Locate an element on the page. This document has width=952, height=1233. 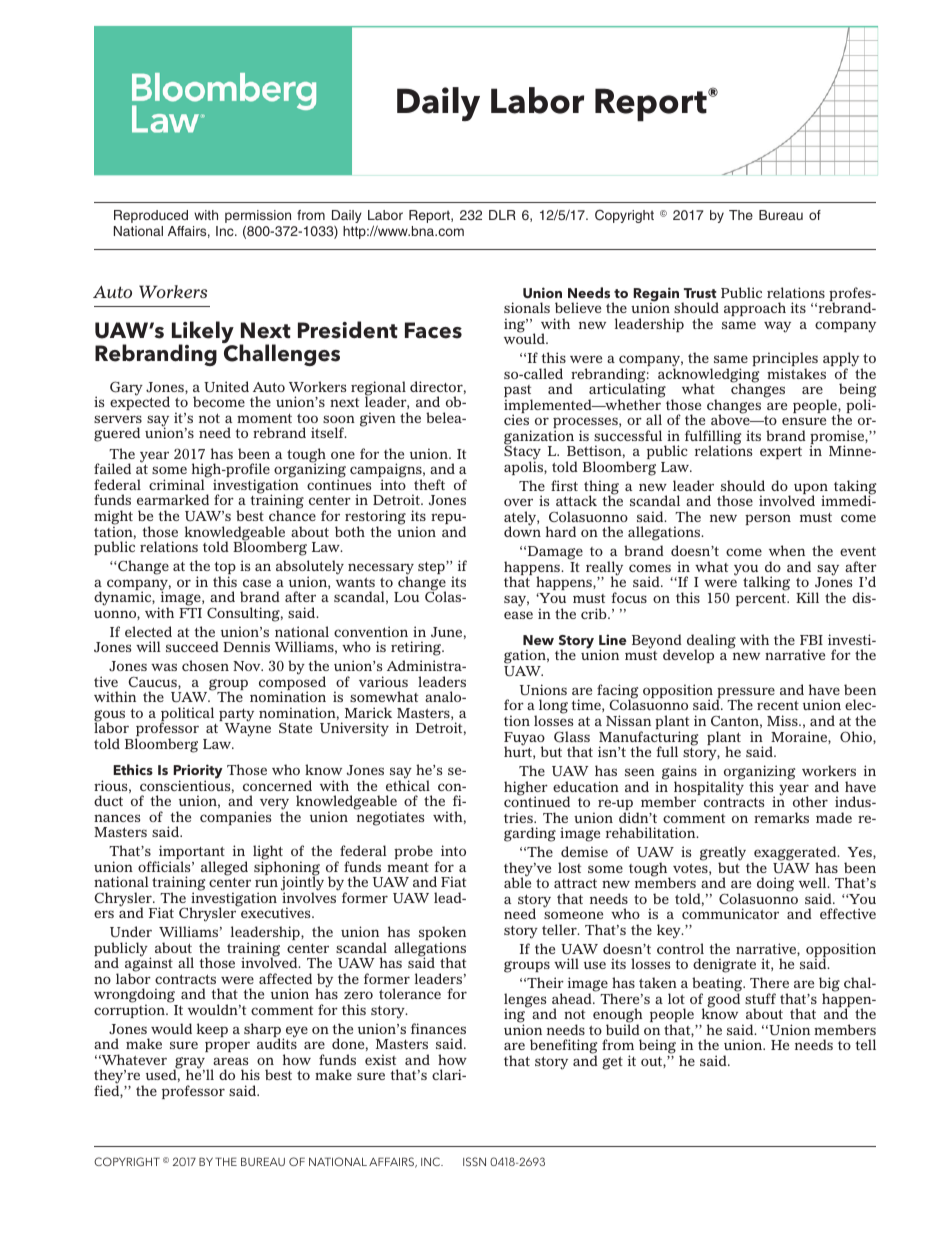
recent is located at coordinates (778, 705).
